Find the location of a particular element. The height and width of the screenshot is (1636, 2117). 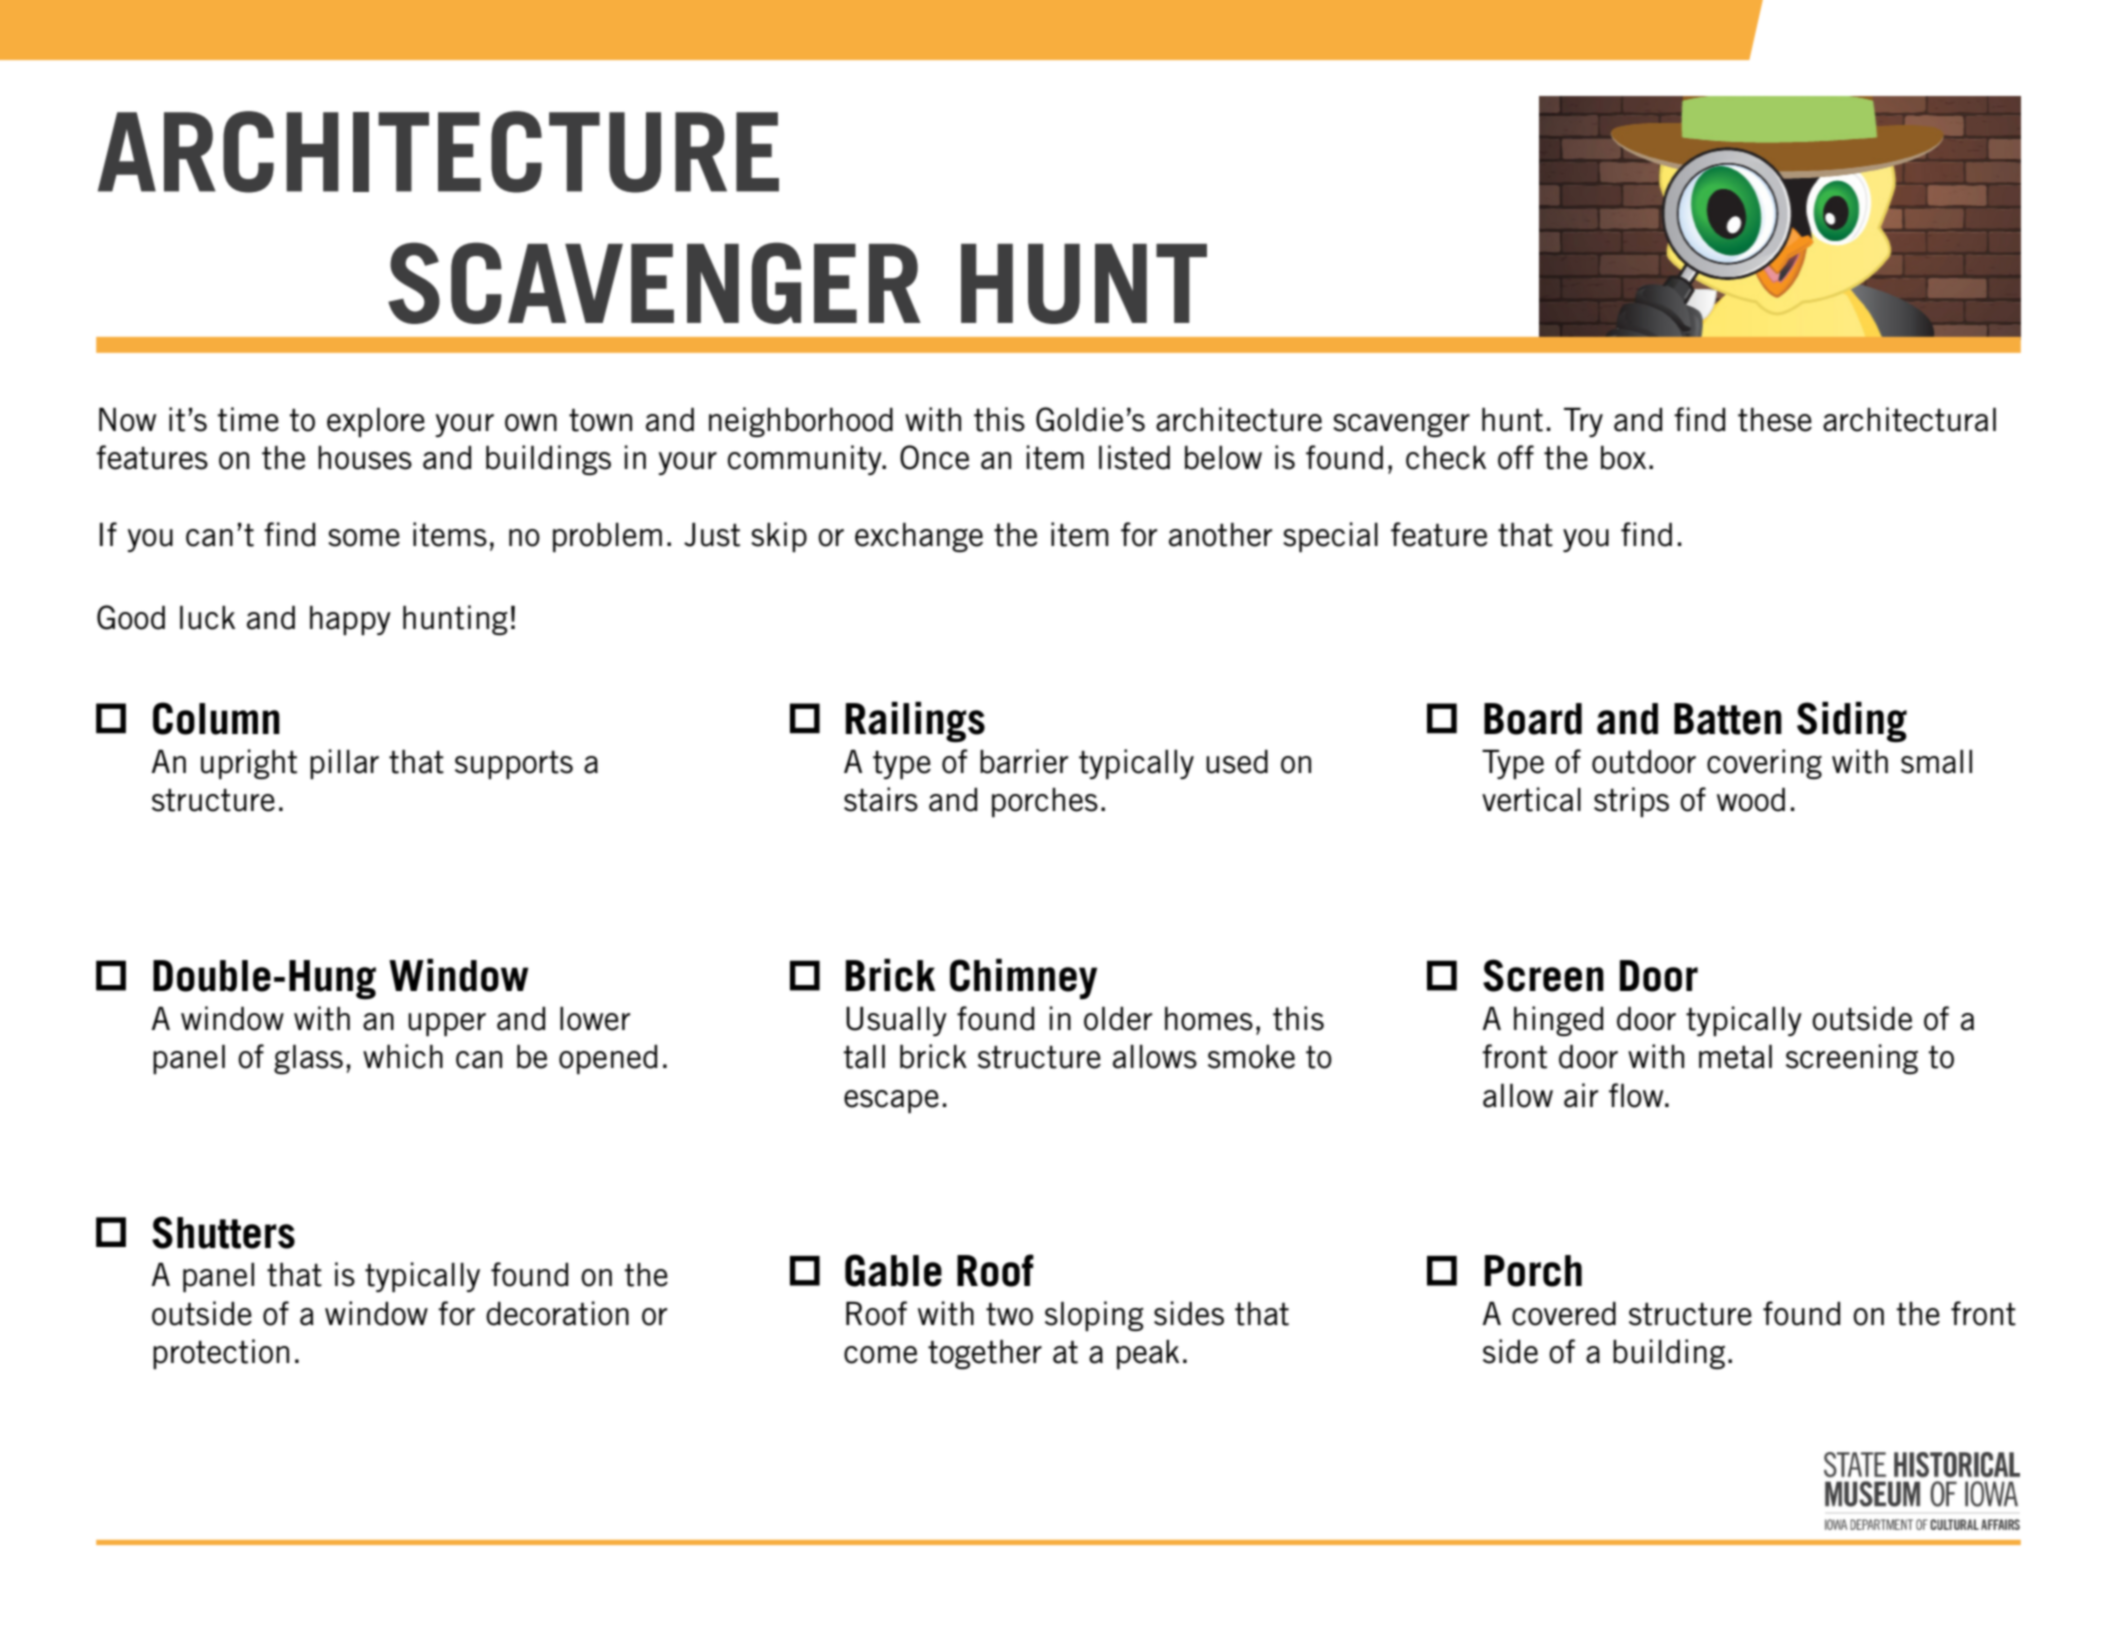

pillar is located at coordinates (344, 764).
